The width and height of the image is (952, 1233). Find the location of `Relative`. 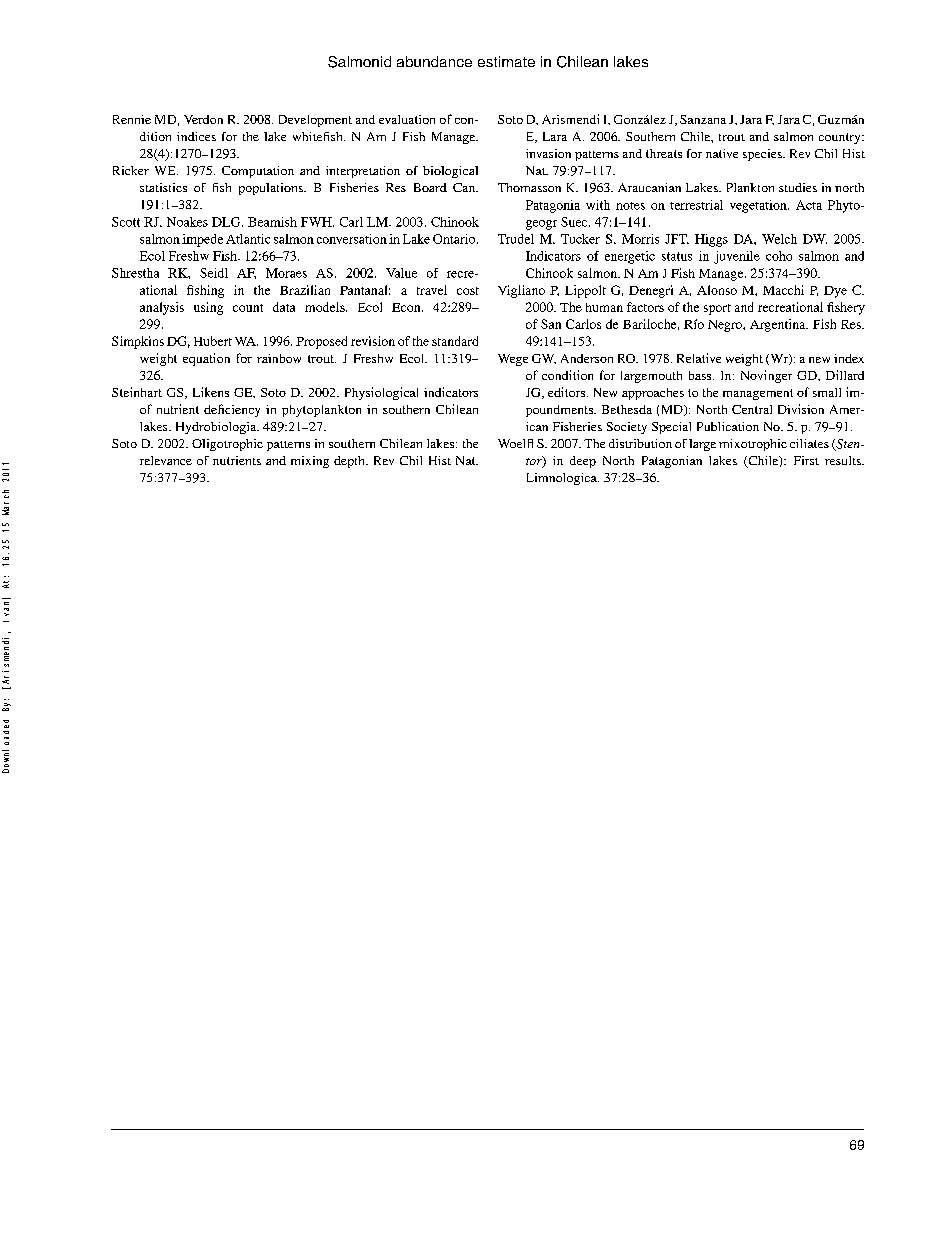

Relative is located at coordinates (699, 358).
